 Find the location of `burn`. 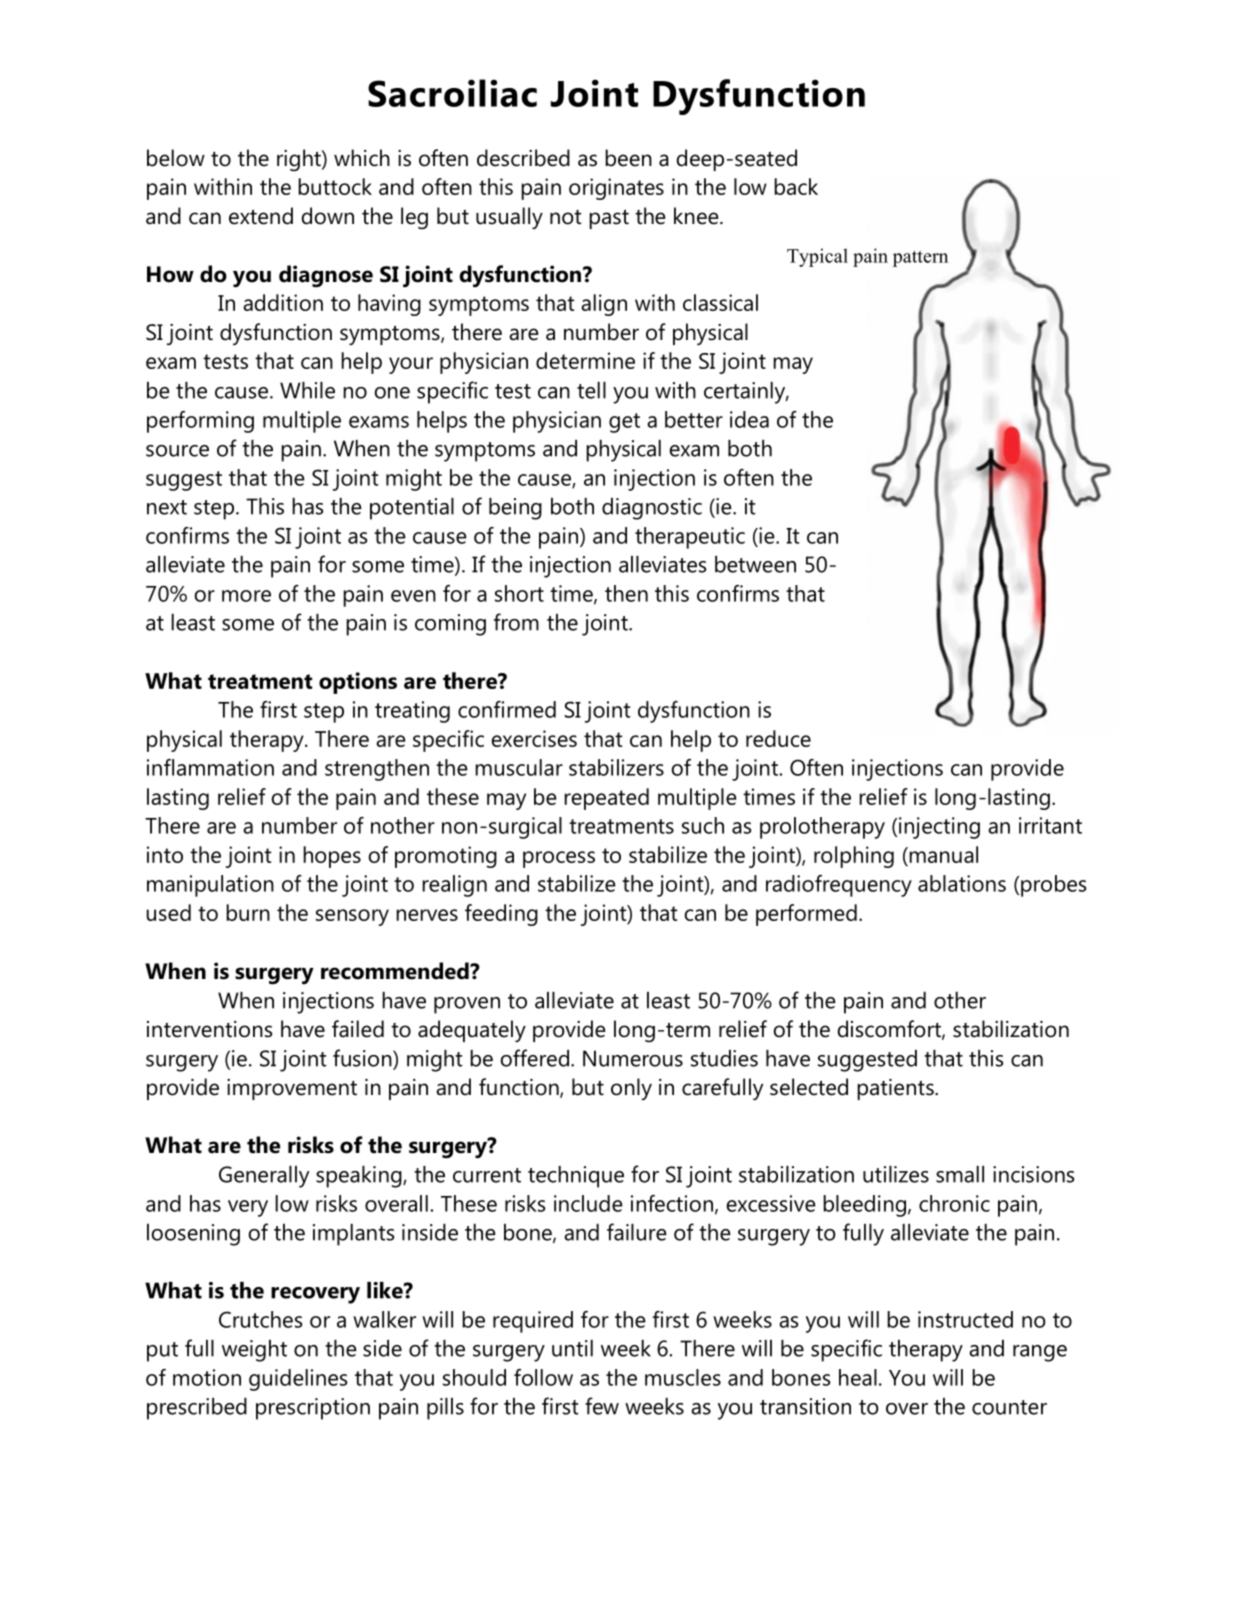

burn is located at coordinates (248, 912).
